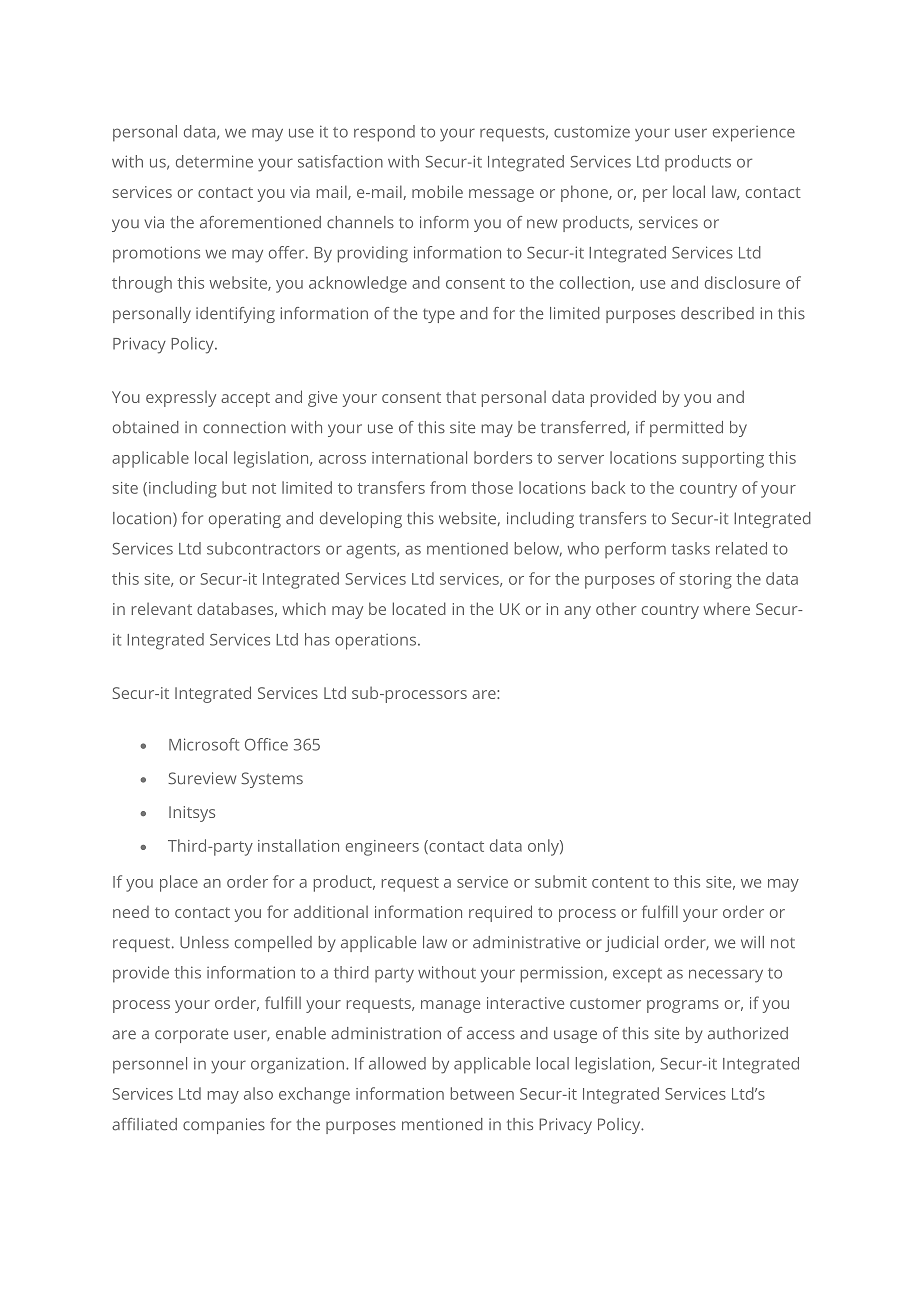 The width and height of the screenshot is (924, 1308). What do you see at coordinates (179, 883) in the screenshot?
I see `place` at bounding box center [179, 883].
